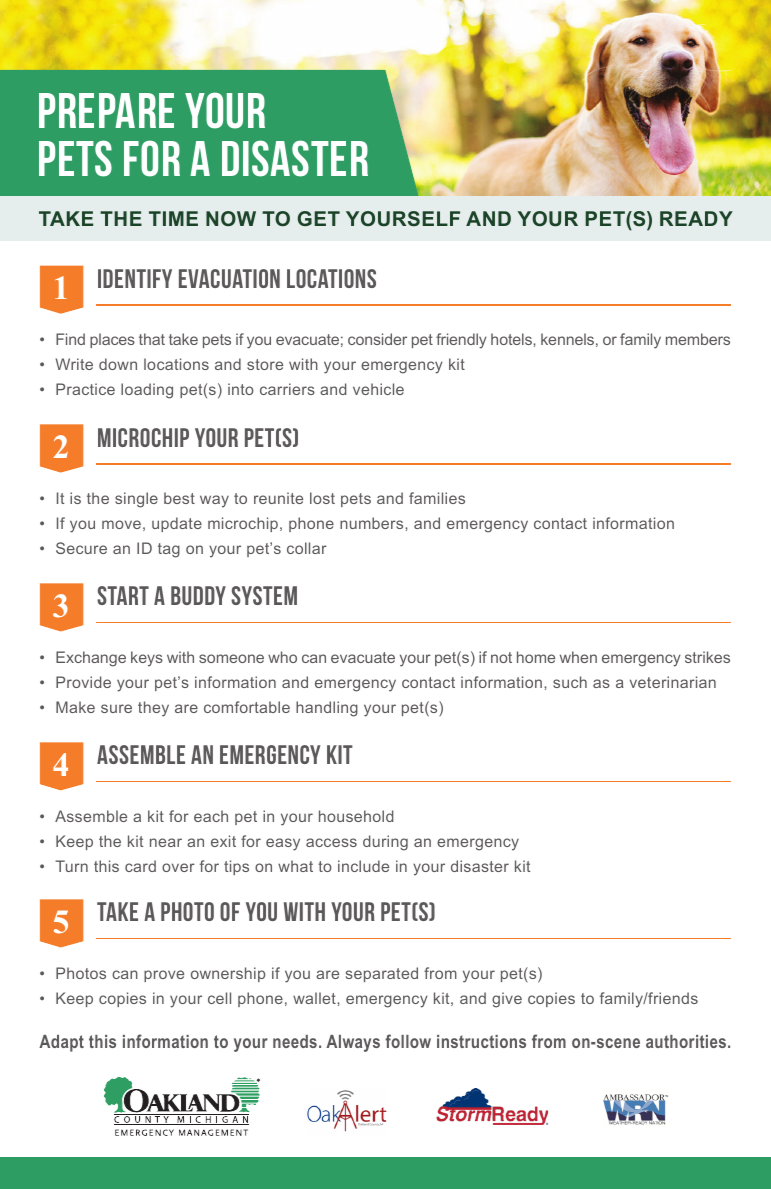 This document has width=771, height=1189. What do you see at coordinates (507, 1000) in the document?
I see `give` at bounding box center [507, 1000].
